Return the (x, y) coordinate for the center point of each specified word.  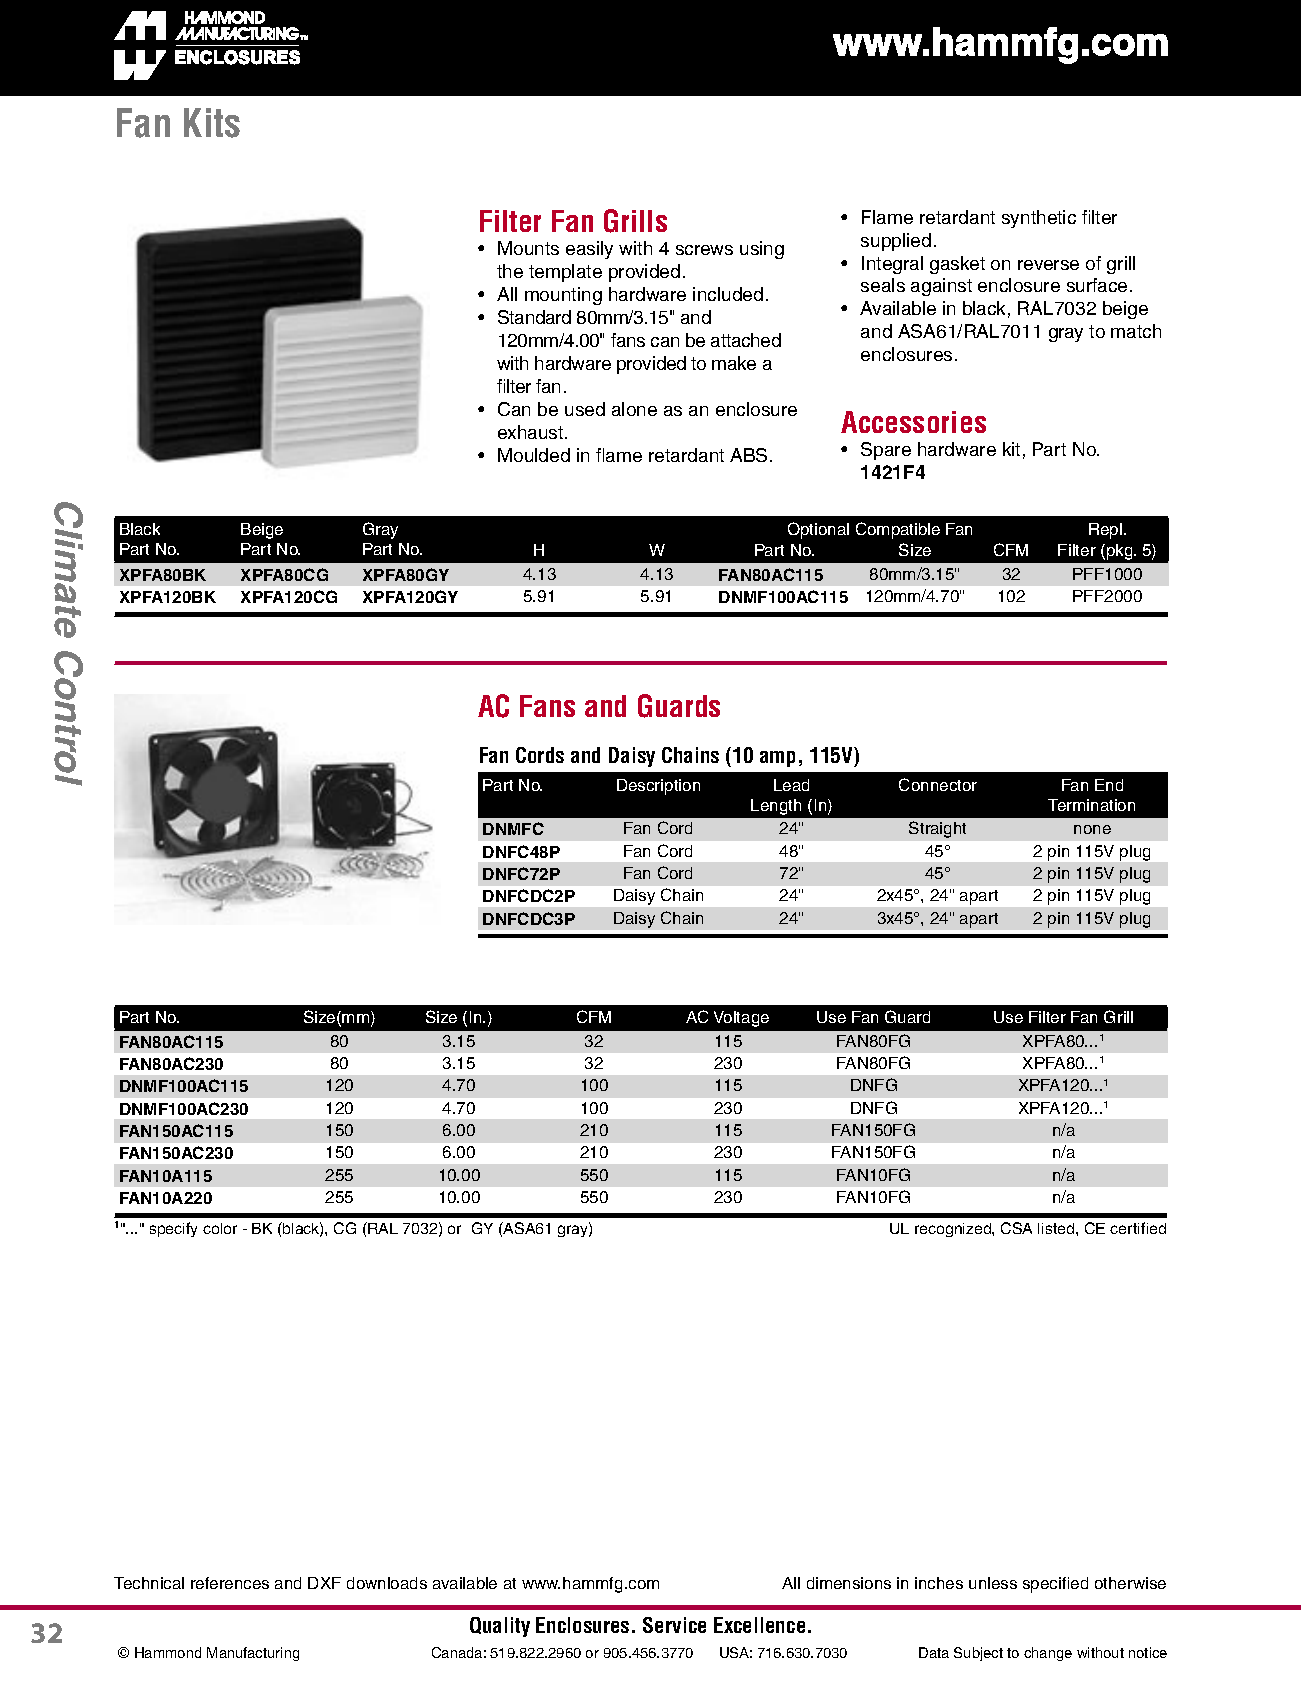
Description (658, 787)
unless (993, 1583)
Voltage (741, 1019)
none (1092, 829)
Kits (212, 123)
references (230, 1583)
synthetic (1039, 219)
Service (674, 1625)
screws (704, 250)
